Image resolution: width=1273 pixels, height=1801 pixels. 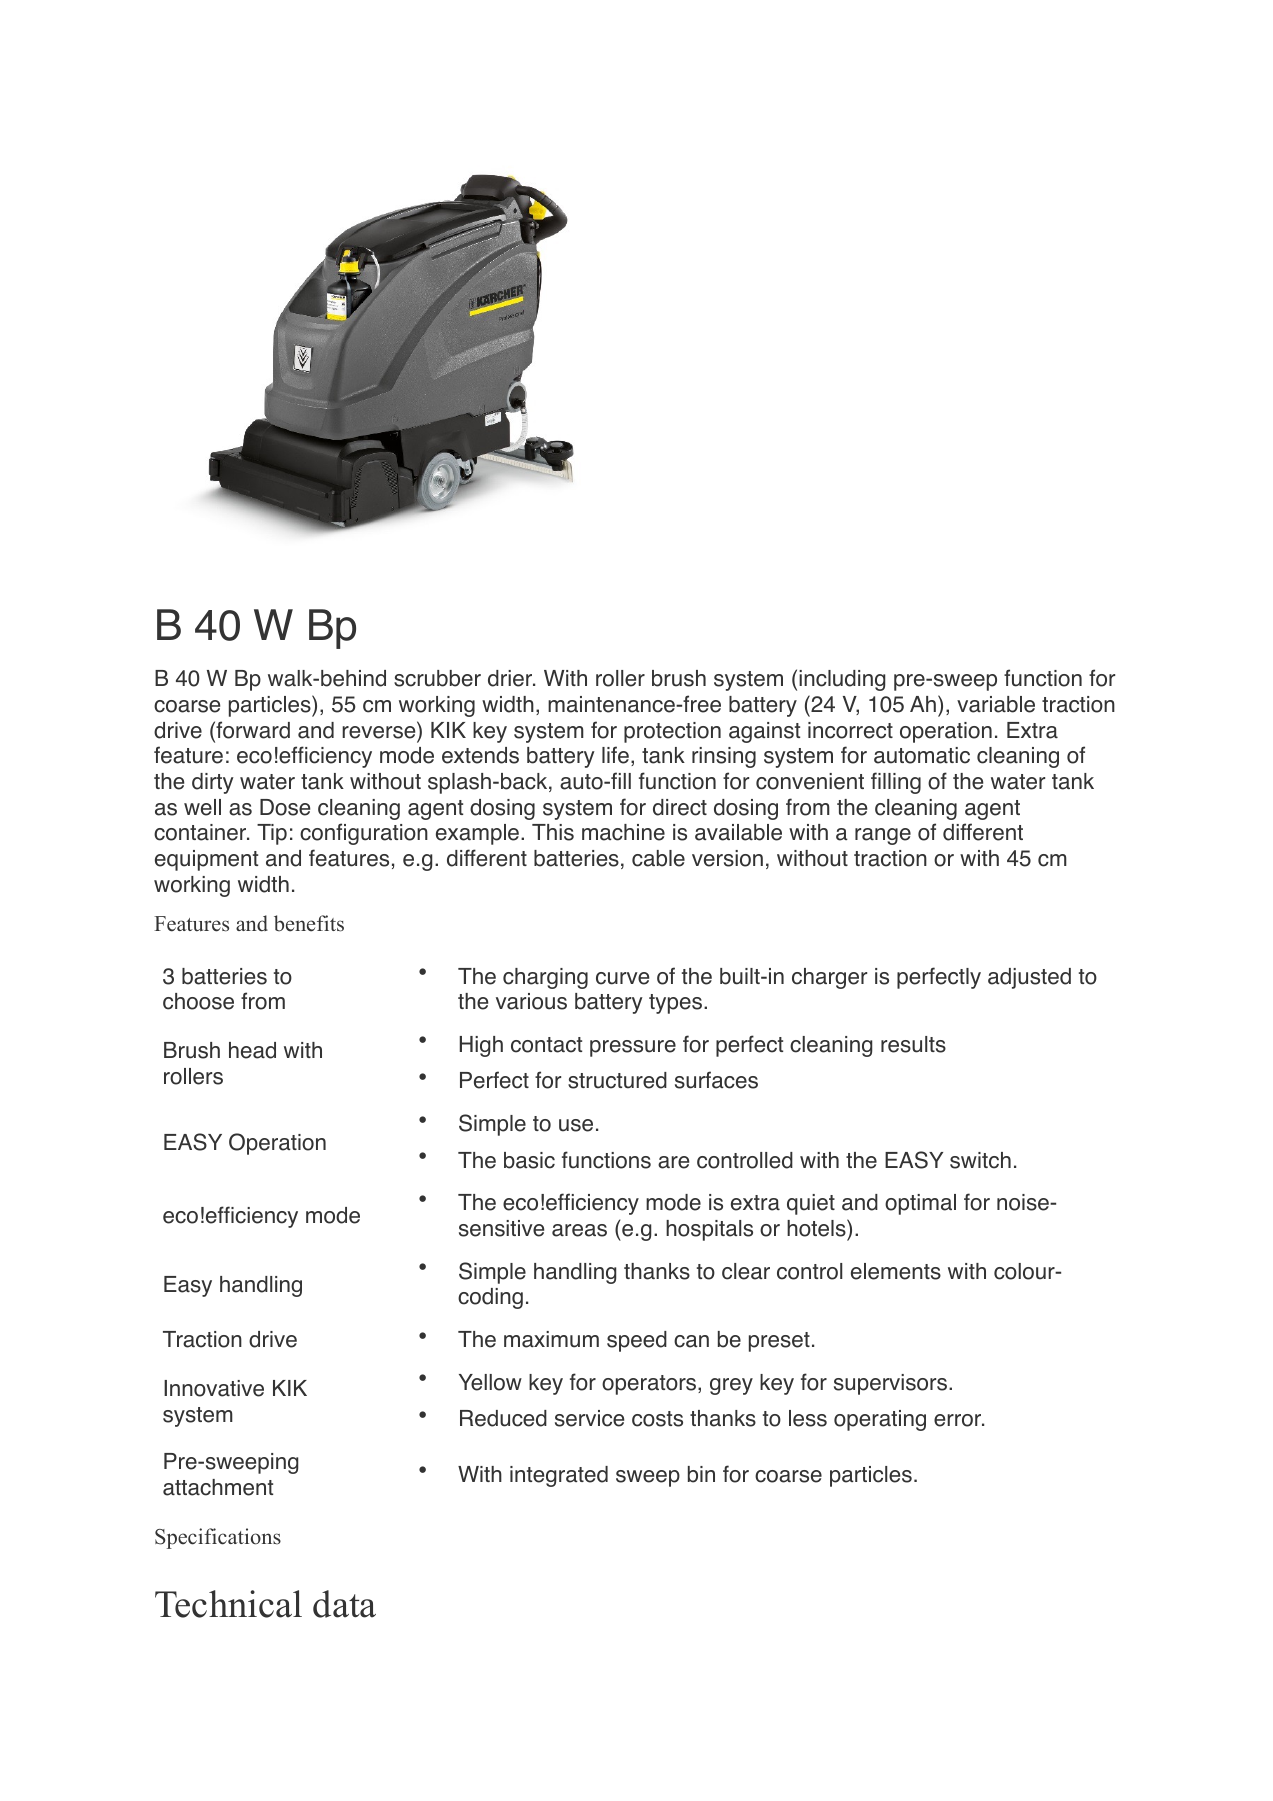 What do you see at coordinates (892, 1384) in the image?
I see `supervisors` at bounding box center [892, 1384].
